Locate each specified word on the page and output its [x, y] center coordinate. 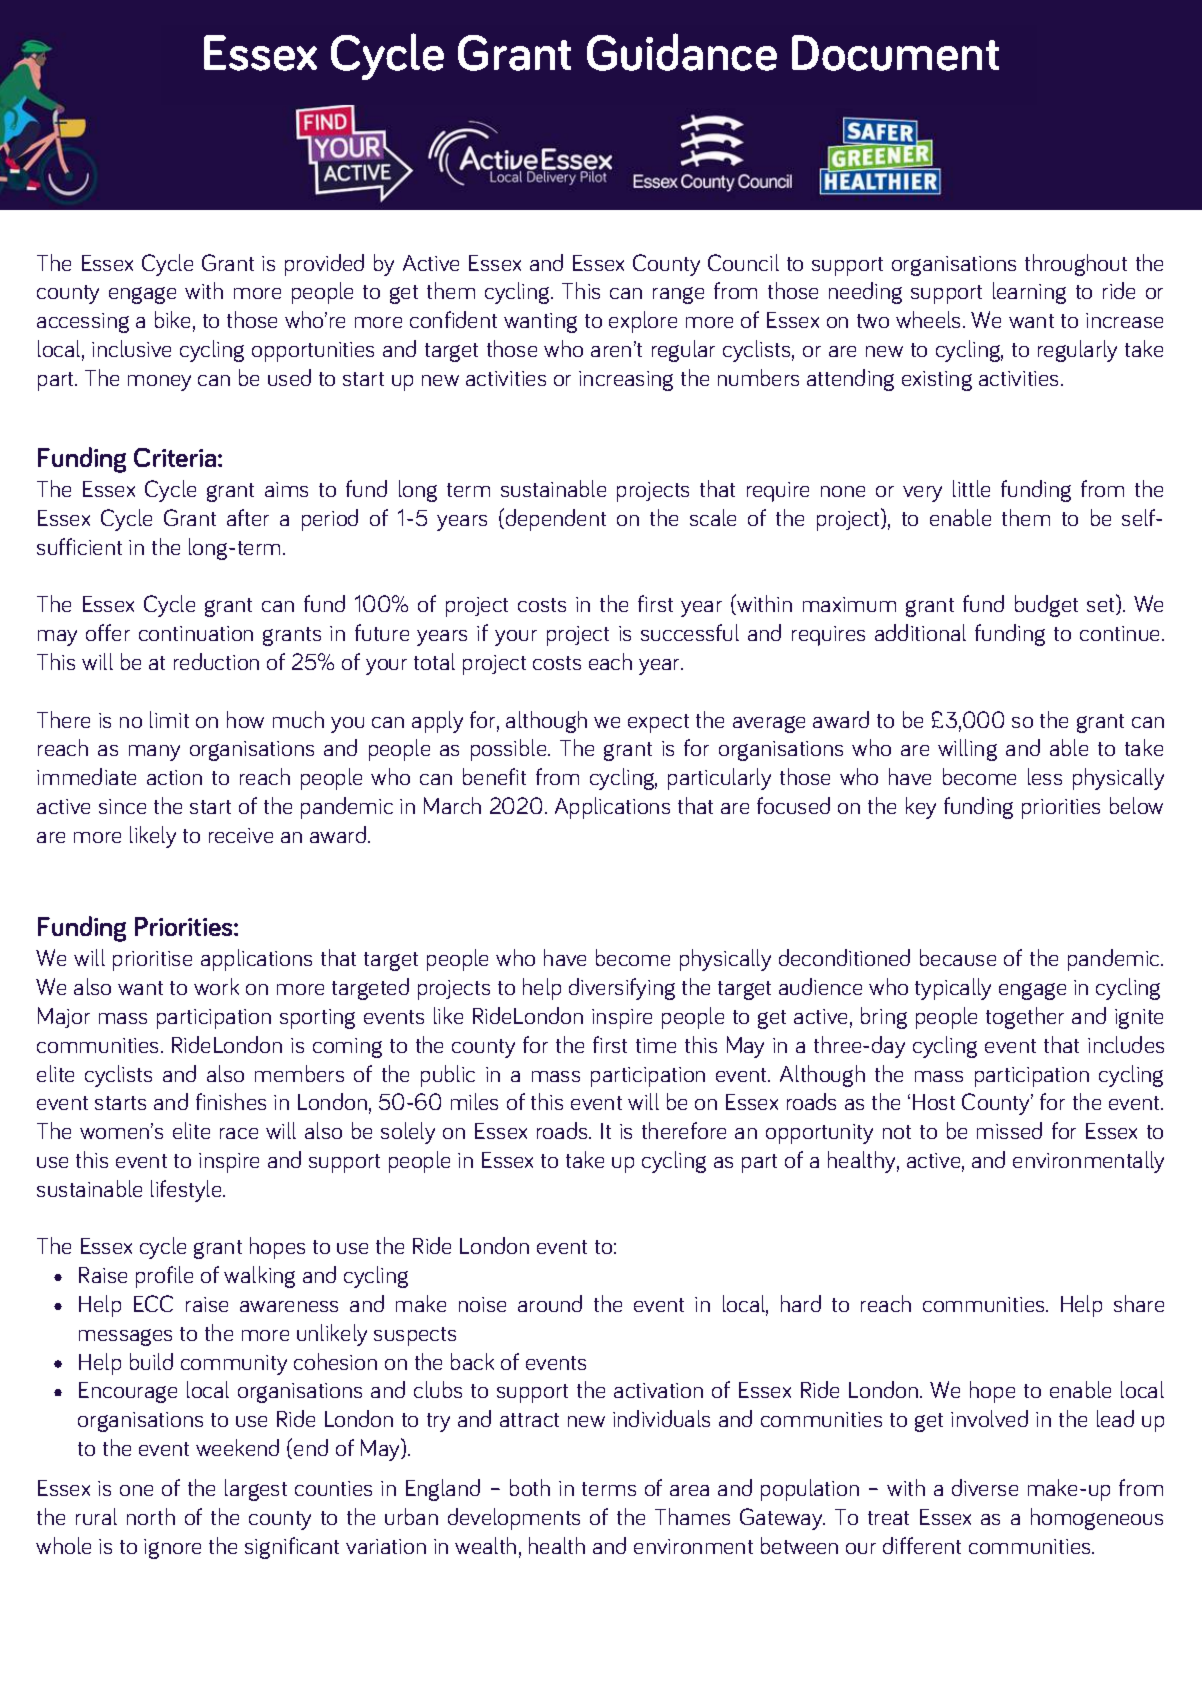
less [1045, 776]
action [174, 777]
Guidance [682, 52]
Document [895, 53]
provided [324, 265]
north [151, 1516]
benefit [494, 776]
